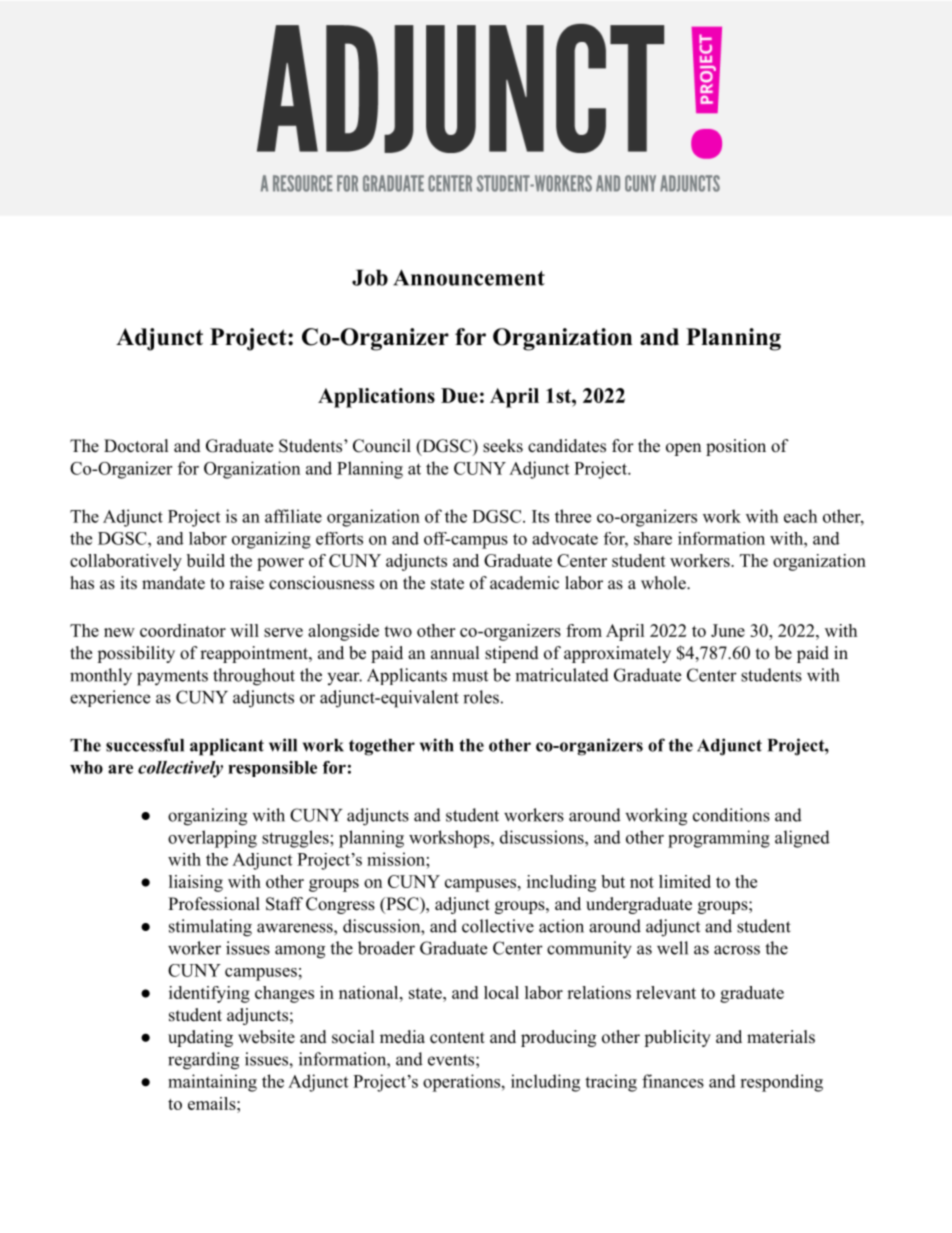 The image size is (952, 1233). I want to click on academic, so click(524, 583).
